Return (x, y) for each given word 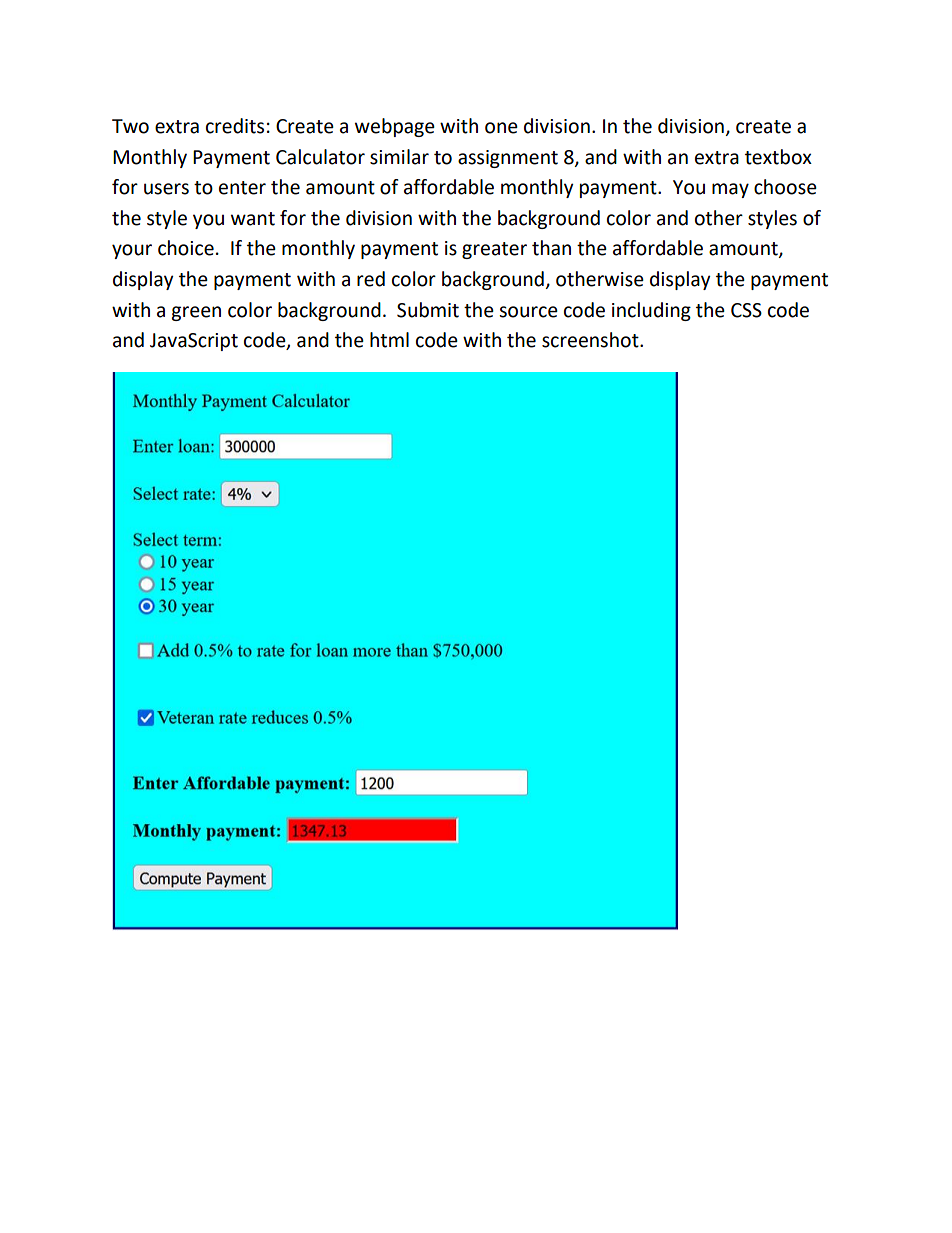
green (196, 313)
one (501, 128)
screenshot (591, 340)
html (389, 340)
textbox (778, 157)
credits (235, 126)
